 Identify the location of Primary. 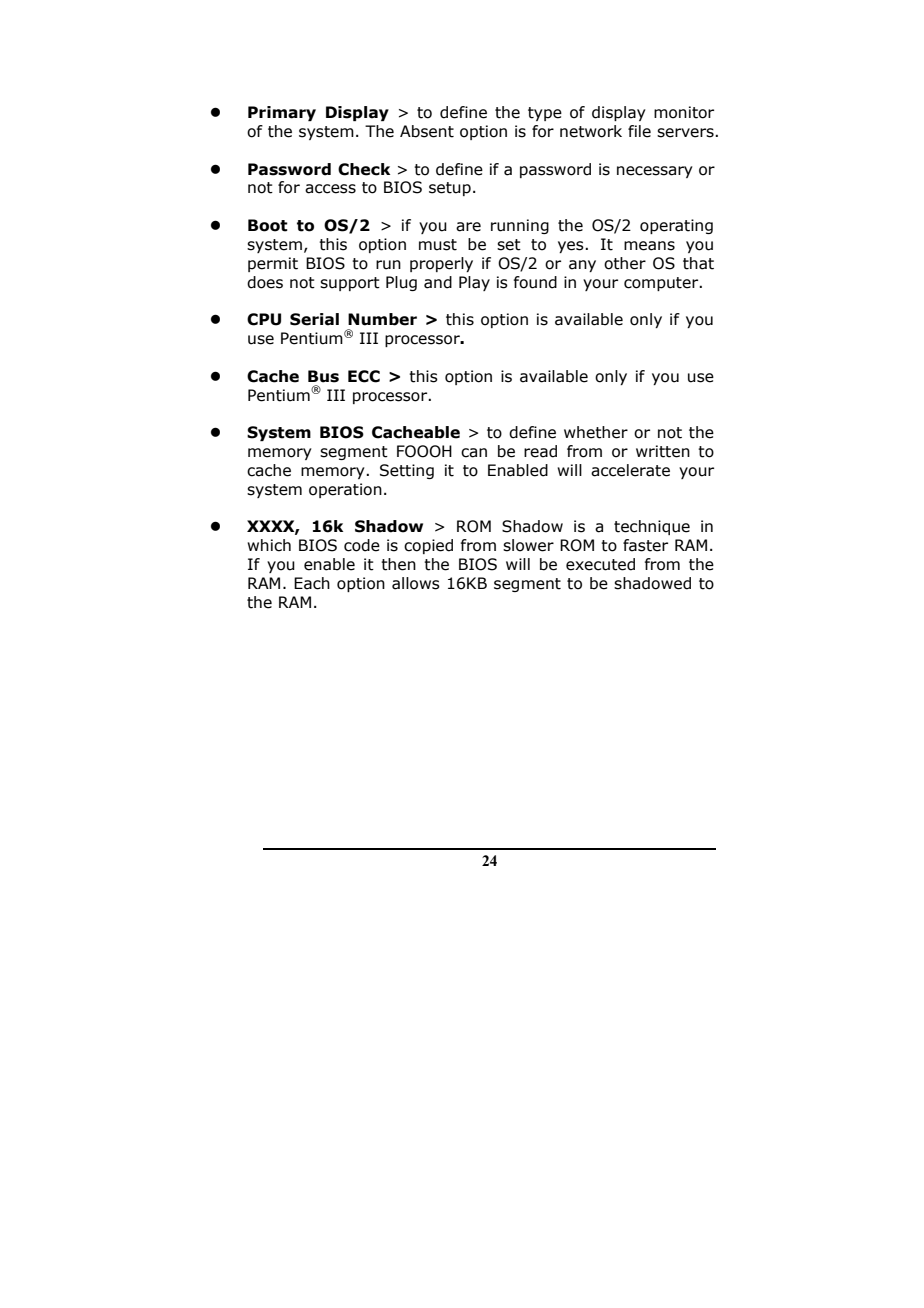
(282, 113).
